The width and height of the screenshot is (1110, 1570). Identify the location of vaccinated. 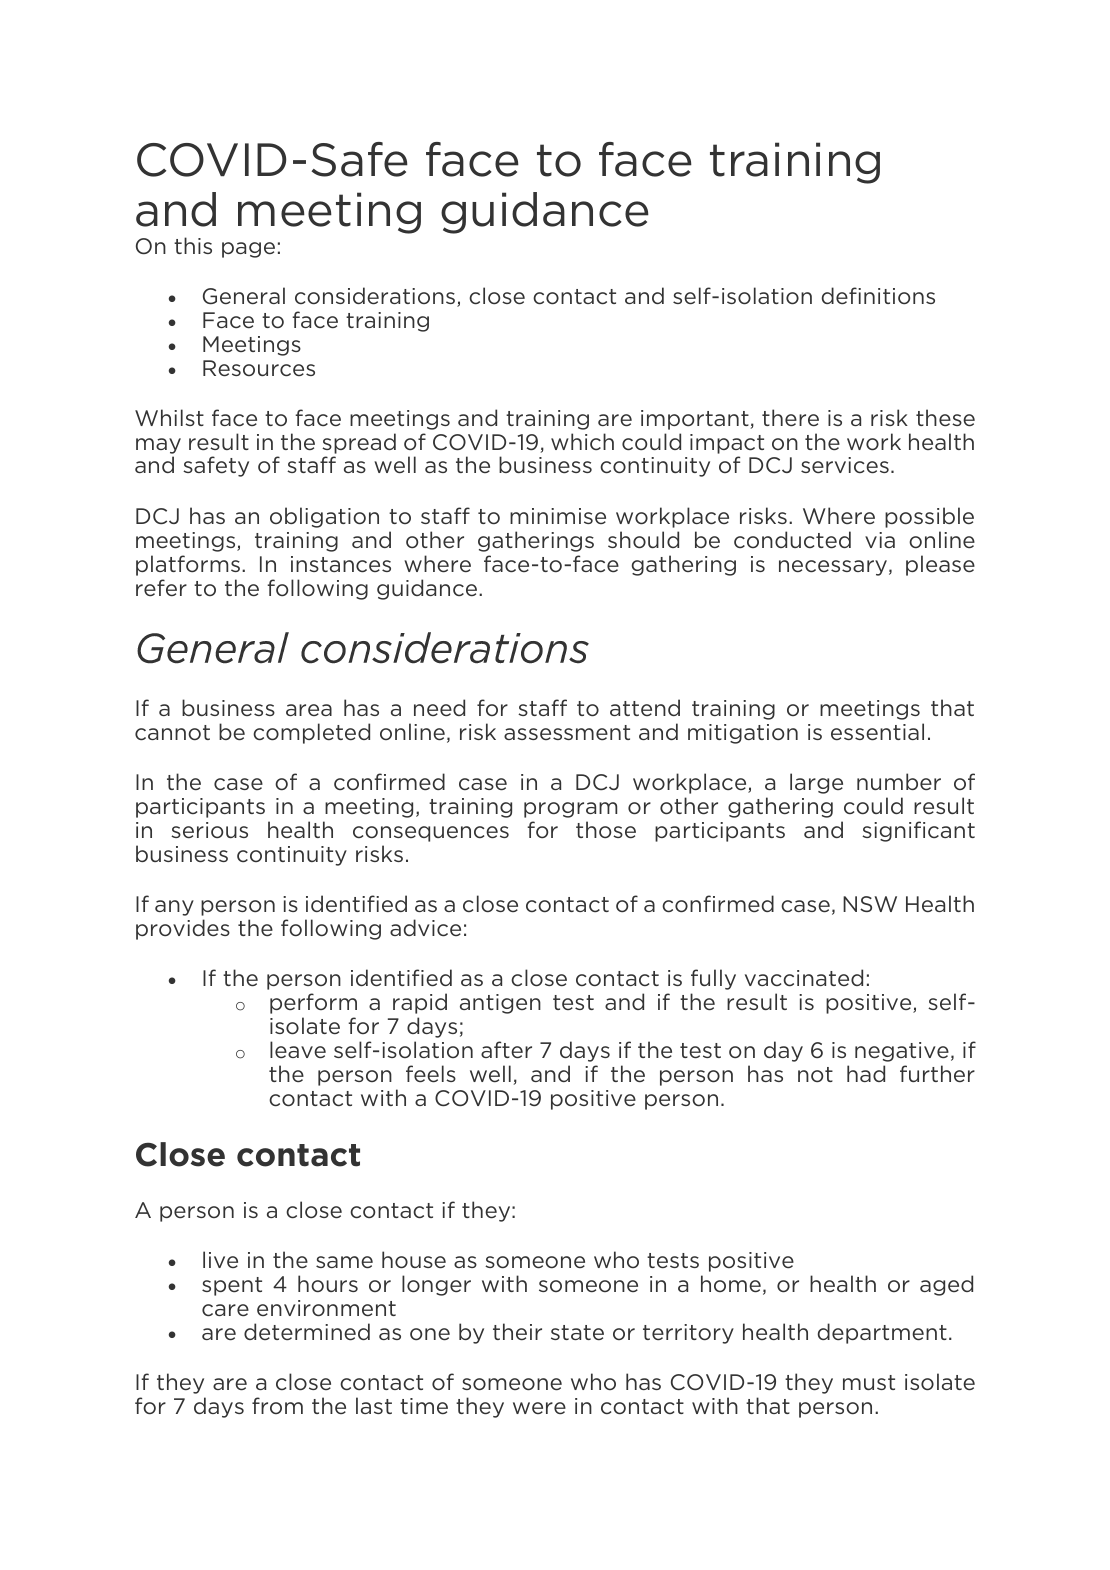
(804, 978).
